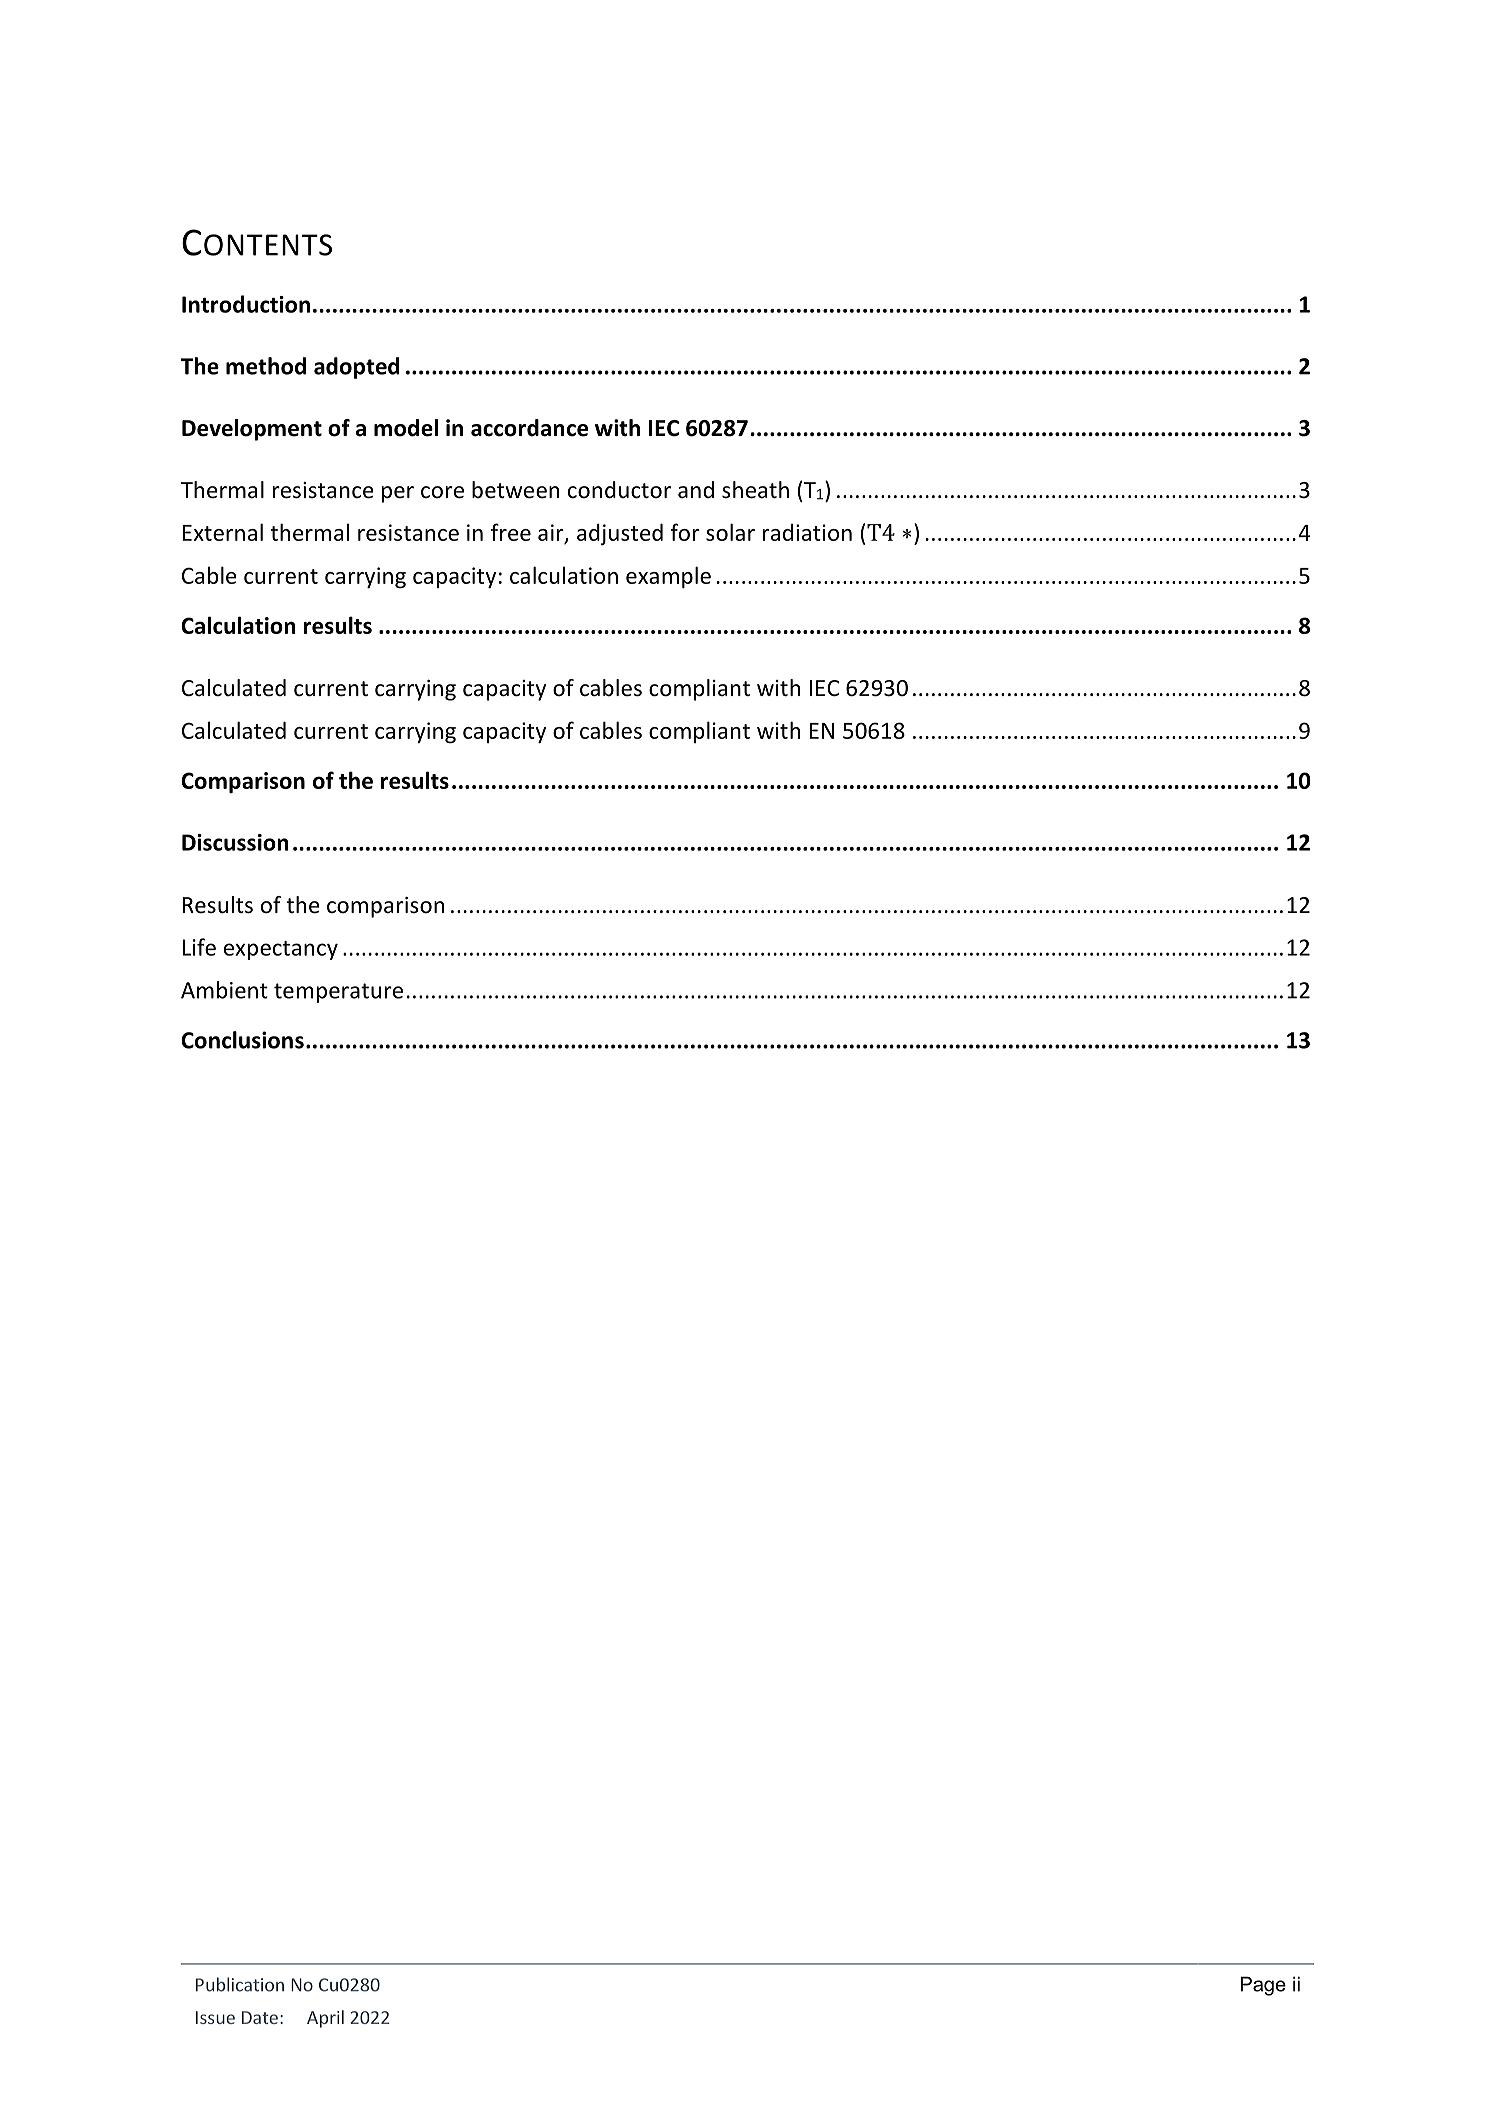 This screenshot has height=2114, width=1495. Describe the element at coordinates (755, 490) in the screenshot. I see `sheath` at that location.
